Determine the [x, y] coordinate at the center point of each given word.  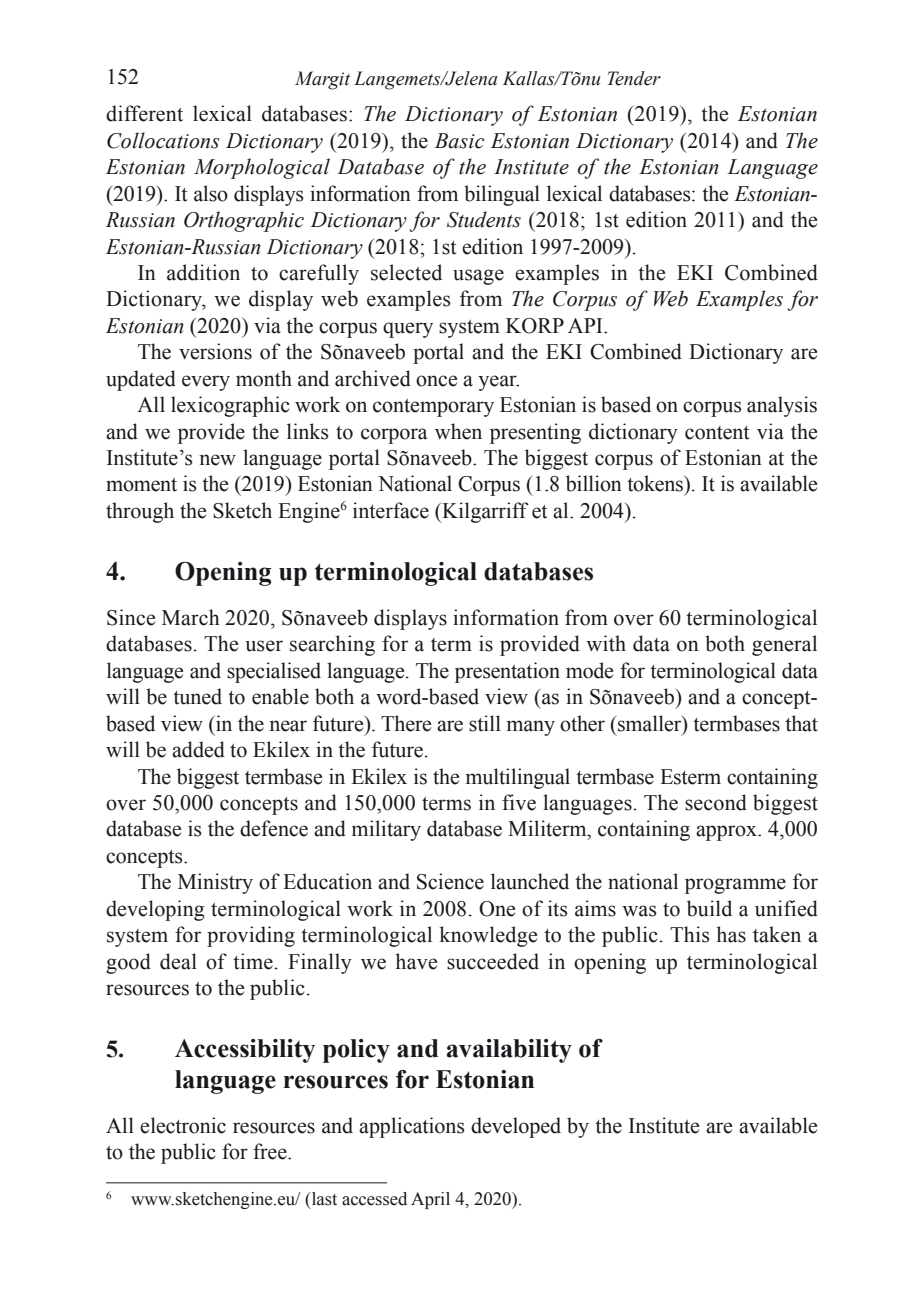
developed [516, 1127]
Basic [459, 141]
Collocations [163, 140]
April [430, 1200]
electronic [183, 1125]
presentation [507, 672]
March [191, 617]
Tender [634, 78]
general [784, 645]
